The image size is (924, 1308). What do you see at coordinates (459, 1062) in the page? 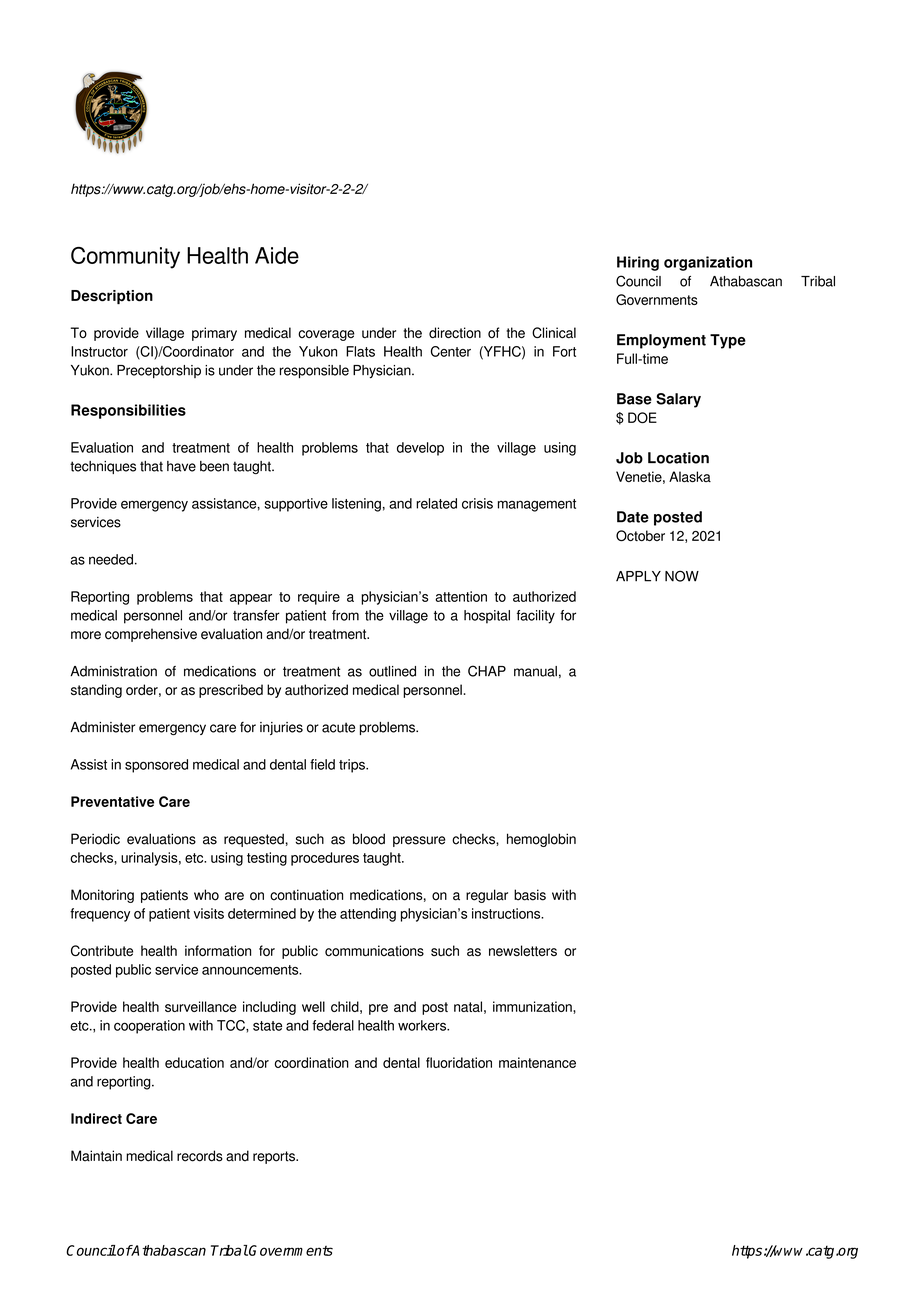
I see `fluoridation` at bounding box center [459, 1062].
